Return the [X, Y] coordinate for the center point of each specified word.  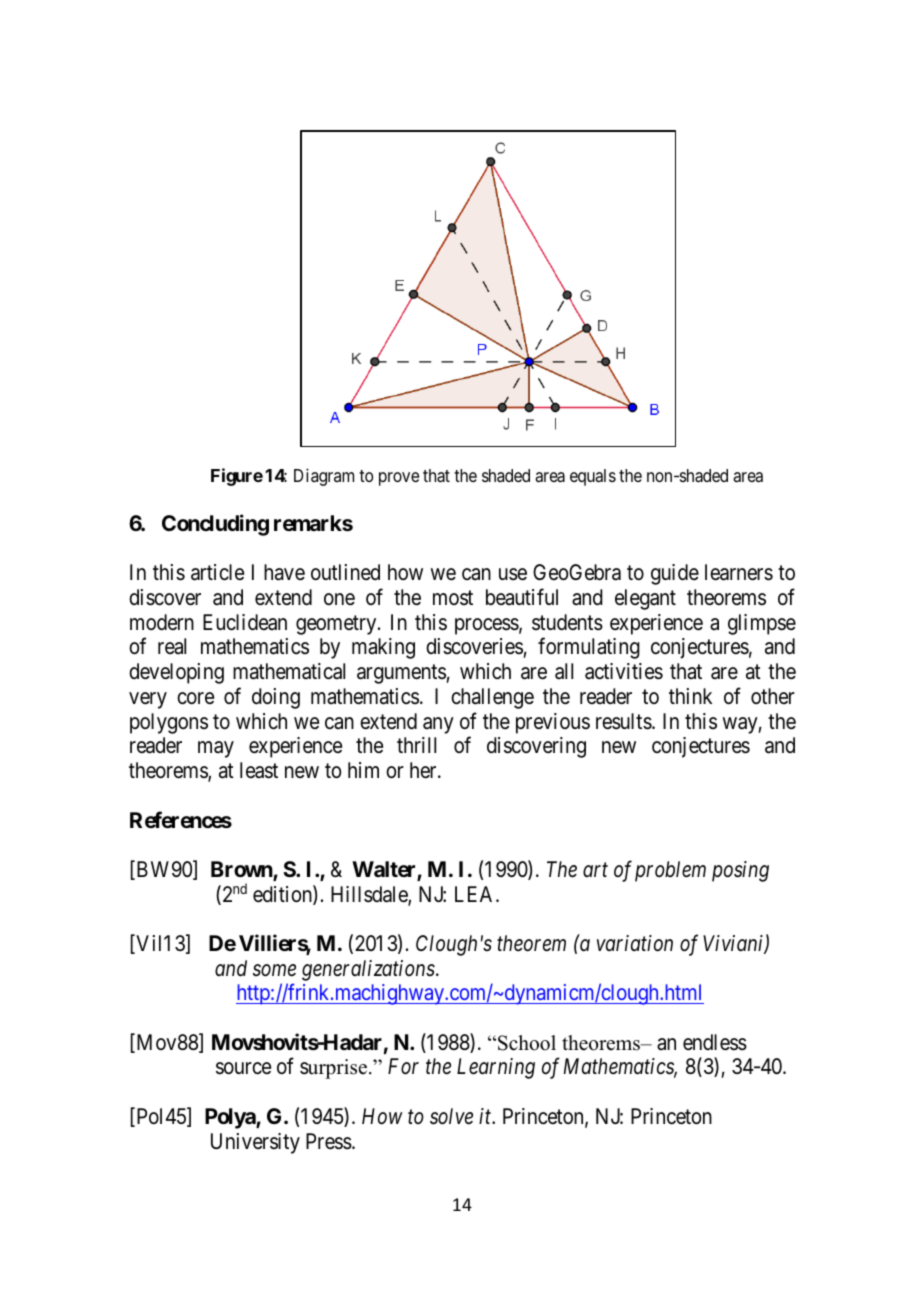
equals [593, 477]
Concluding [215, 525]
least [259, 770]
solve [451, 1116]
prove [399, 479]
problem [670, 871]
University [255, 1143]
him [363, 770]
